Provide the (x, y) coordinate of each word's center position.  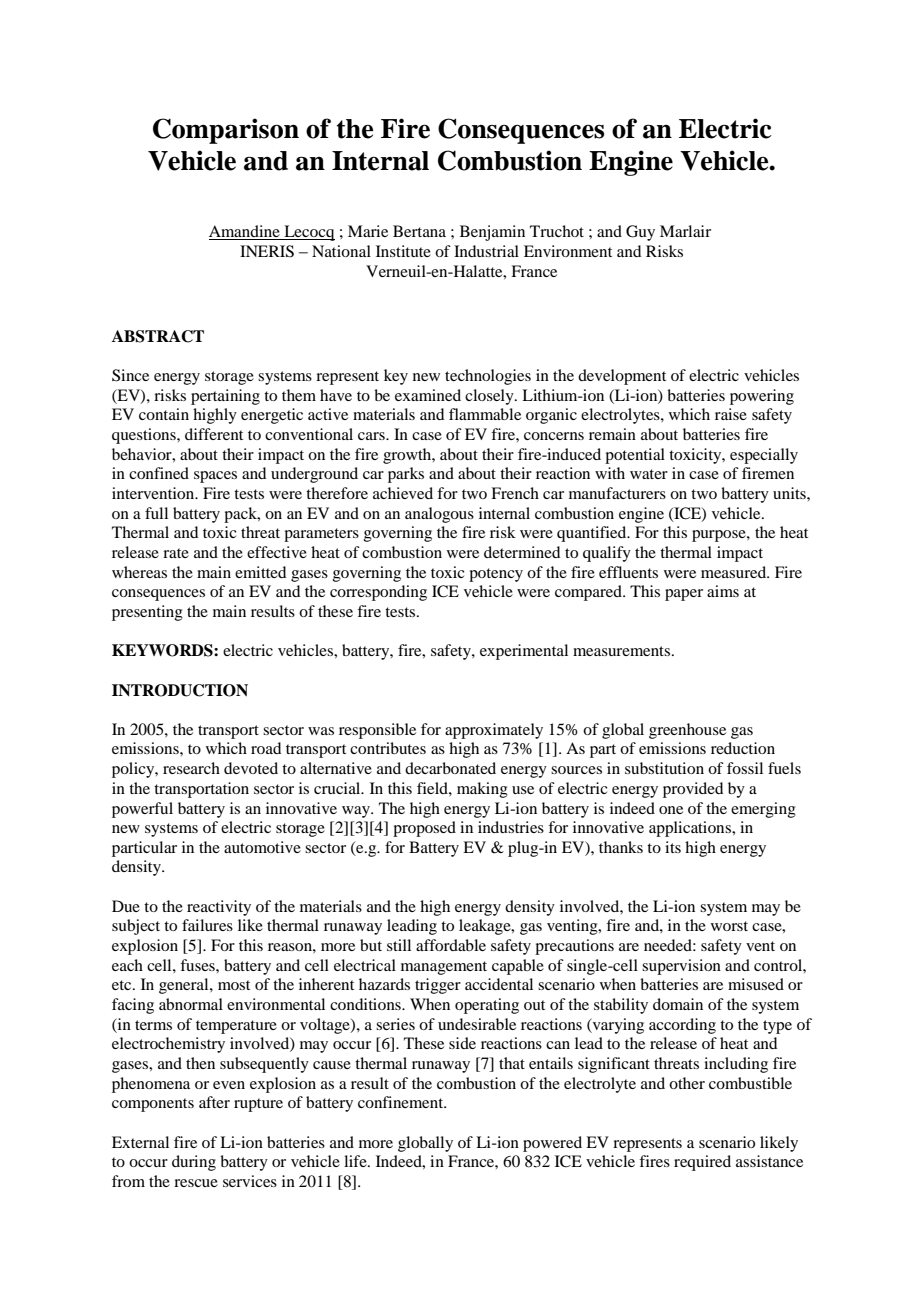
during (194, 1163)
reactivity (219, 908)
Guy (640, 233)
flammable (485, 414)
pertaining (225, 397)
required (702, 1163)
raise (731, 414)
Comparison (226, 131)
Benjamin (492, 233)
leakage (486, 927)
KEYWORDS (163, 650)
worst (729, 926)
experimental (524, 652)
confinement (402, 1102)
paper (684, 595)
